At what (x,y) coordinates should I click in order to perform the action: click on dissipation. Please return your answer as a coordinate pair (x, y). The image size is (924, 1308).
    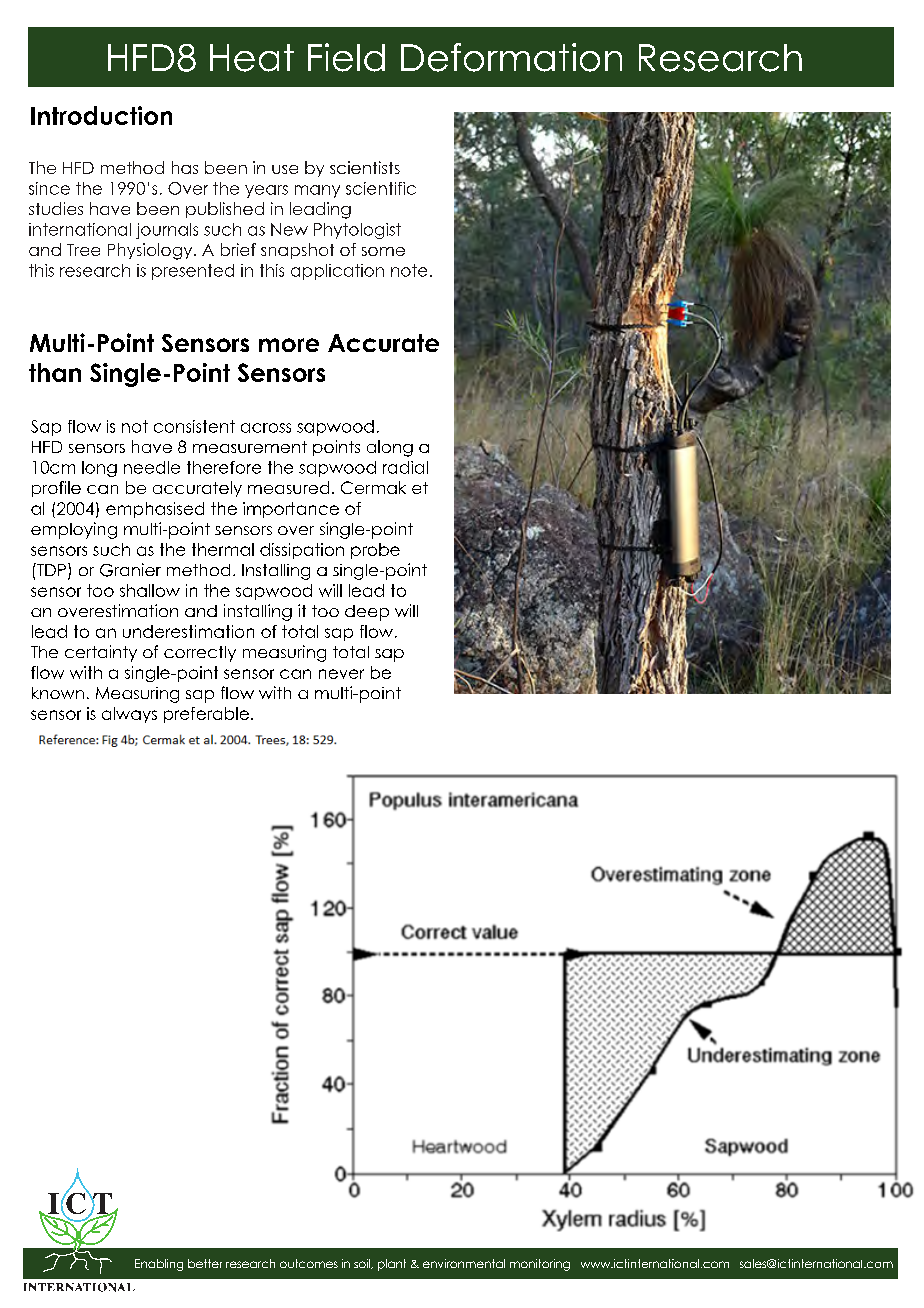
    Looking at the image, I should click on (302, 551).
